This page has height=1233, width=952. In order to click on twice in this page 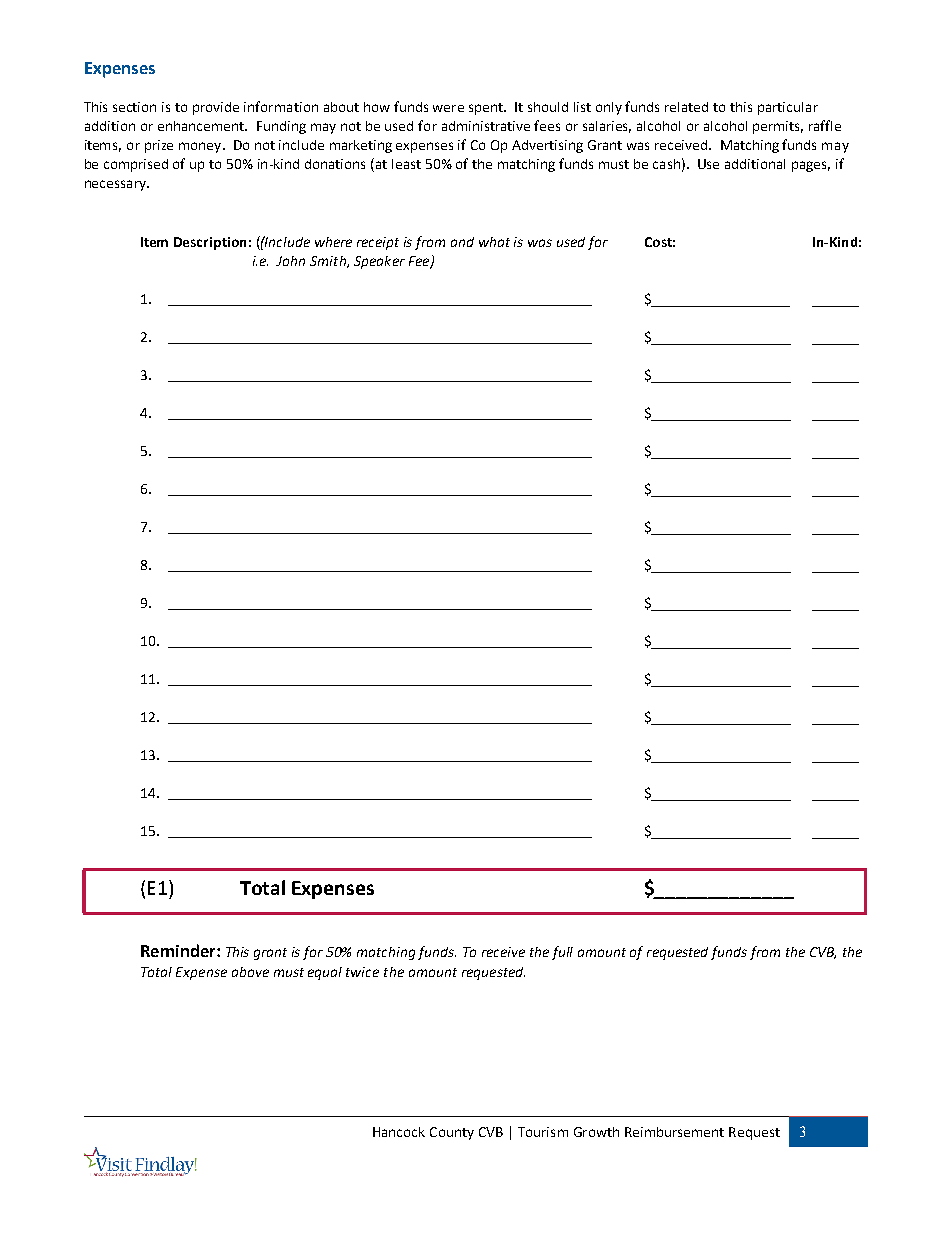, I will do `click(362, 972)`.
